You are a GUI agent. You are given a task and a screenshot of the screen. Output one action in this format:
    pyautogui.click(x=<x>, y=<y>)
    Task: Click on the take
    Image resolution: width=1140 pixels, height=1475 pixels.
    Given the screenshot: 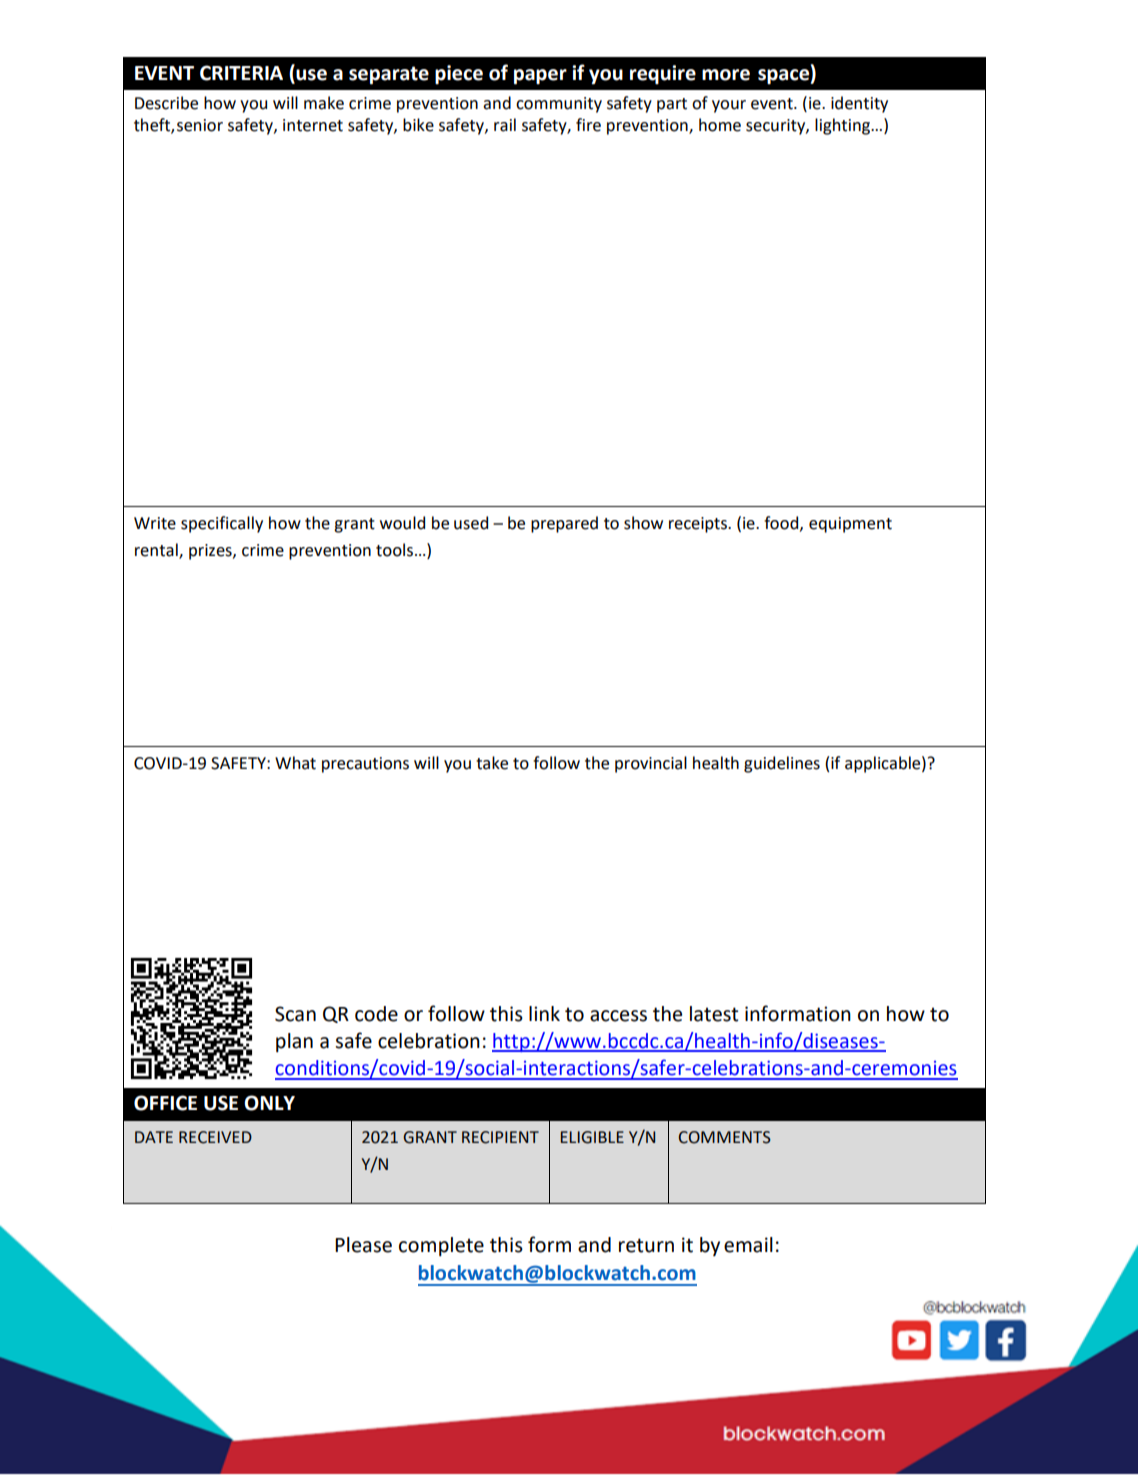 What is the action you would take?
    pyautogui.click(x=492, y=763)
